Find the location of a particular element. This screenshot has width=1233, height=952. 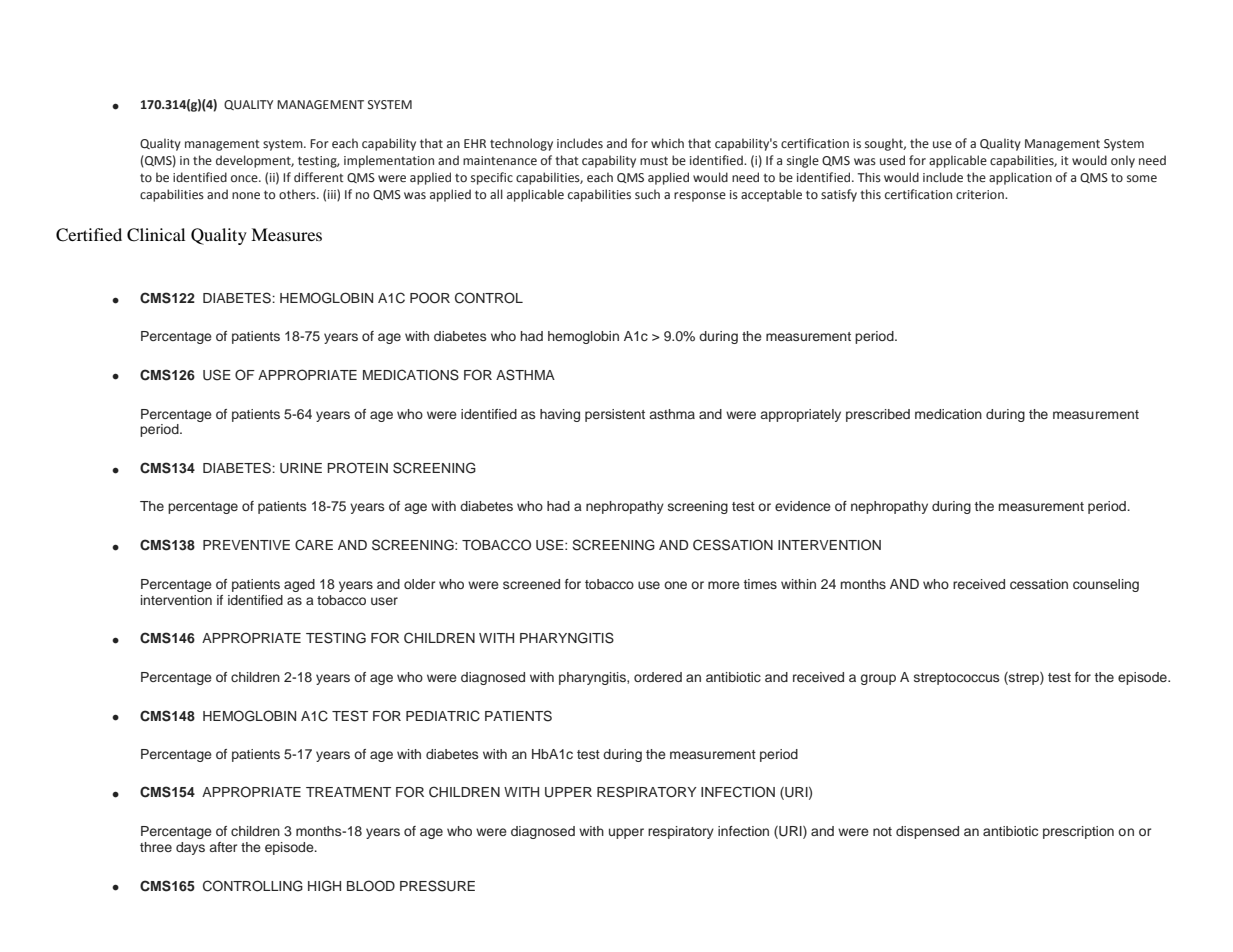

PRESSURE is located at coordinates (437, 886).
